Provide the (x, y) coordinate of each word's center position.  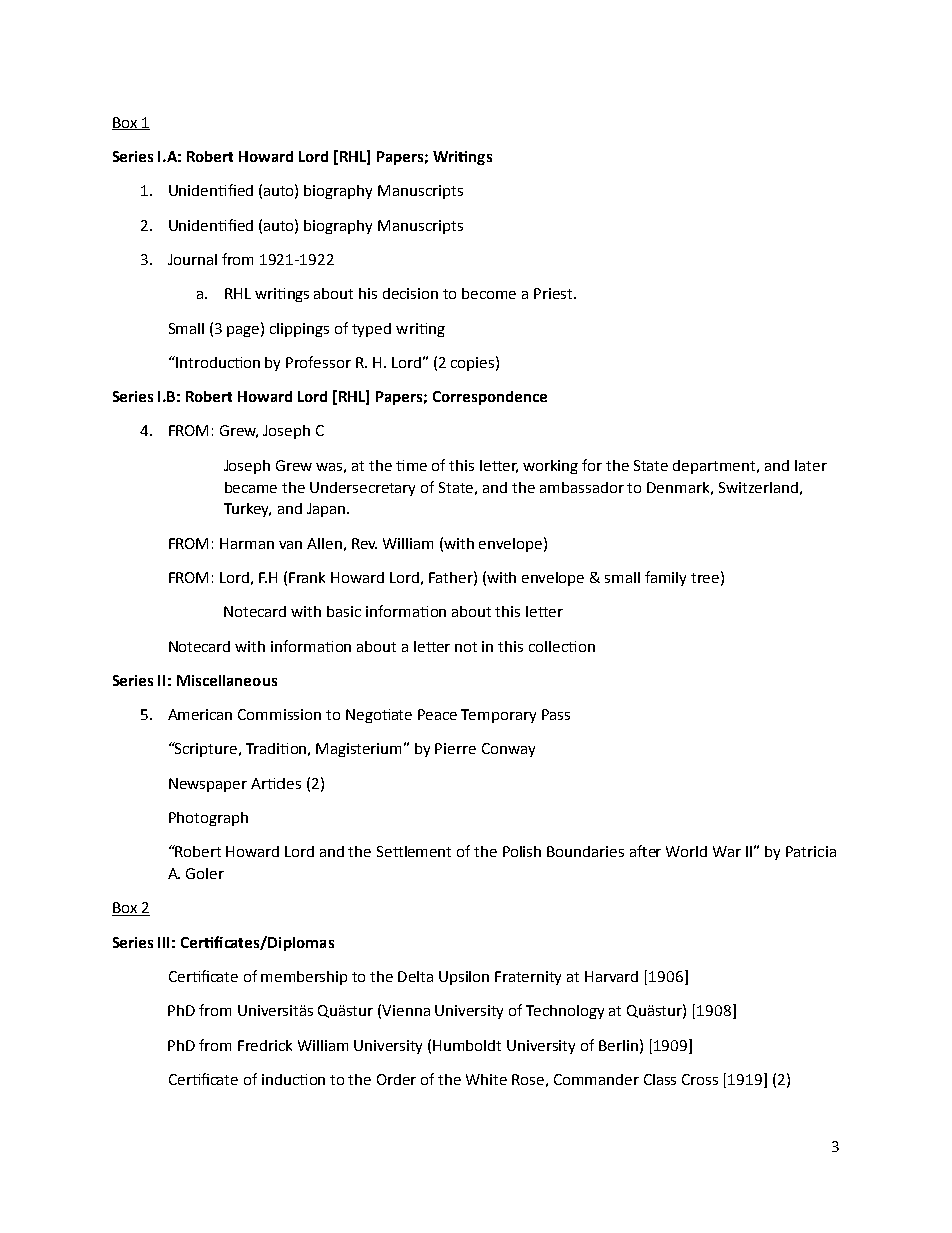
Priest (554, 293)
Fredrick (265, 1045)
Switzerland (758, 487)
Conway (508, 750)
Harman (247, 543)
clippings (299, 330)
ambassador (582, 487)
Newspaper (208, 785)
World (686, 851)
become (489, 293)
